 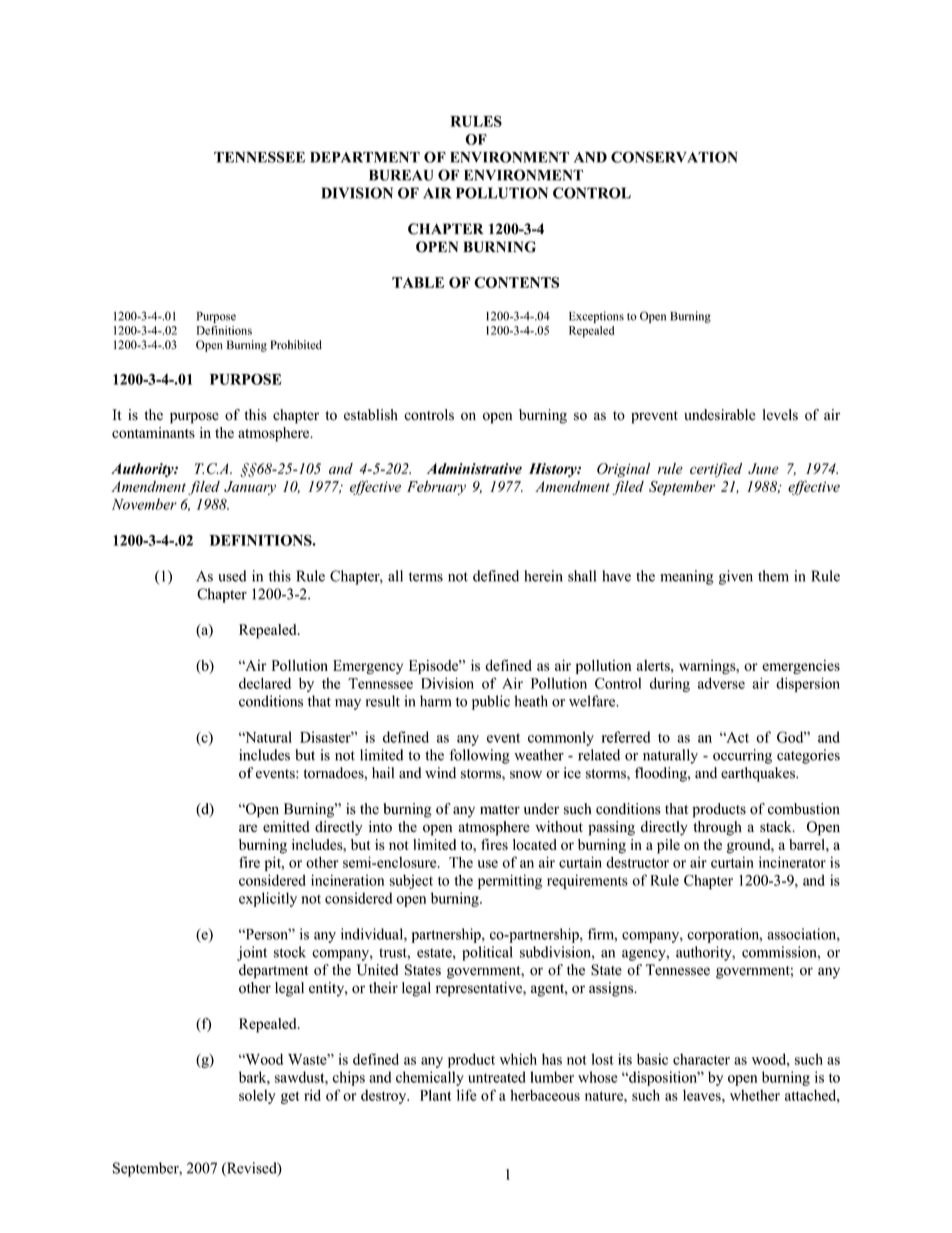 I want to click on occurring, so click(x=742, y=756).
